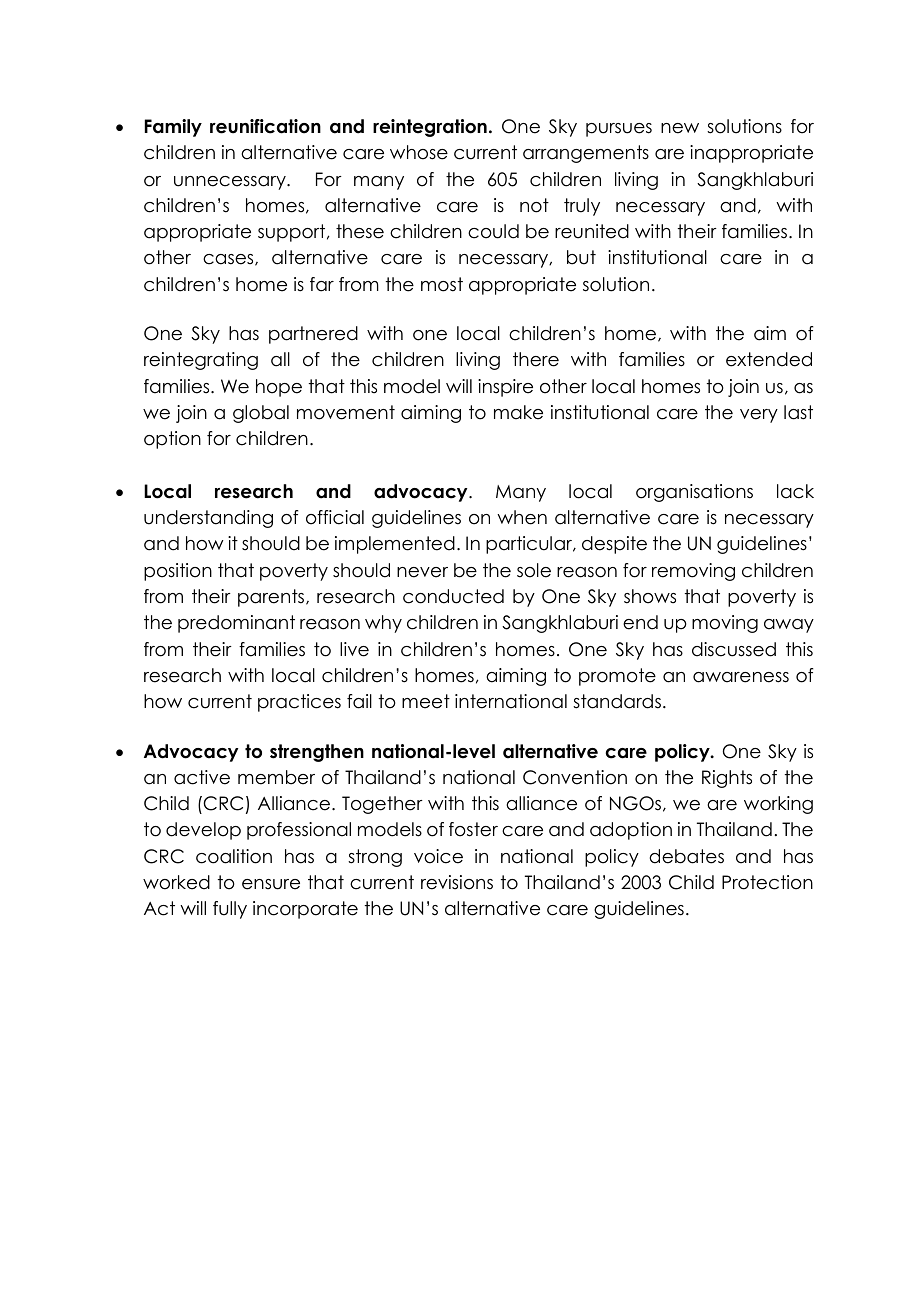  What do you see at coordinates (457, 882) in the screenshot?
I see `revisions` at bounding box center [457, 882].
